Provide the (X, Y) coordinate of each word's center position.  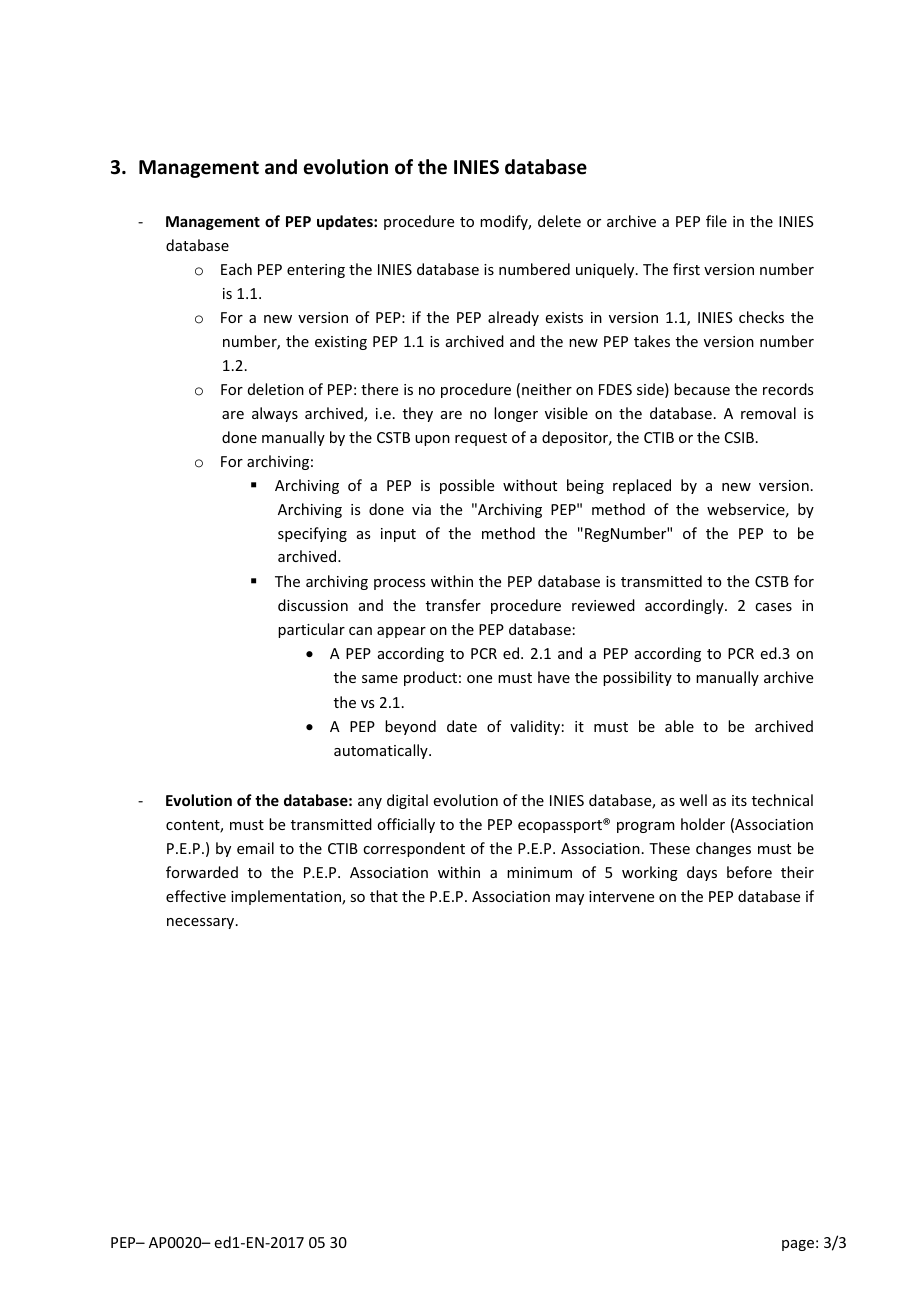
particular (311, 630)
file (716, 221)
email (255, 848)
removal (768, 413)
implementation (287, 897)
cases (773, 607)
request (481, 439)
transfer (453, 605)
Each (236, 269)
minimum (539, 872)
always (275, 414)
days (702, 873)
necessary (202, 923)
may (570, 899)
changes (723, 849)
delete (559, 221)
